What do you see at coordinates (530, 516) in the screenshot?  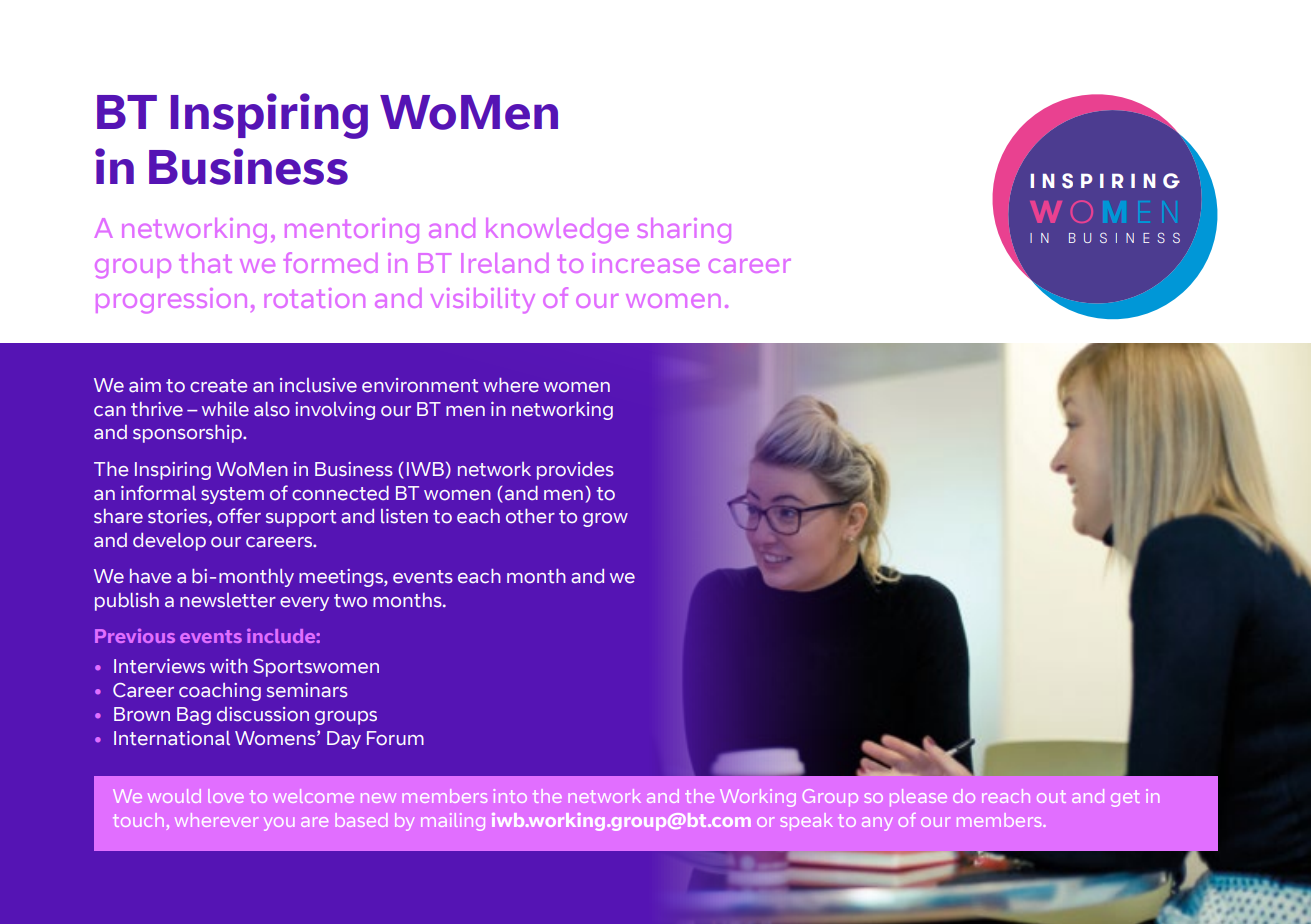 I see `other` at bounding box center [530, 516].
